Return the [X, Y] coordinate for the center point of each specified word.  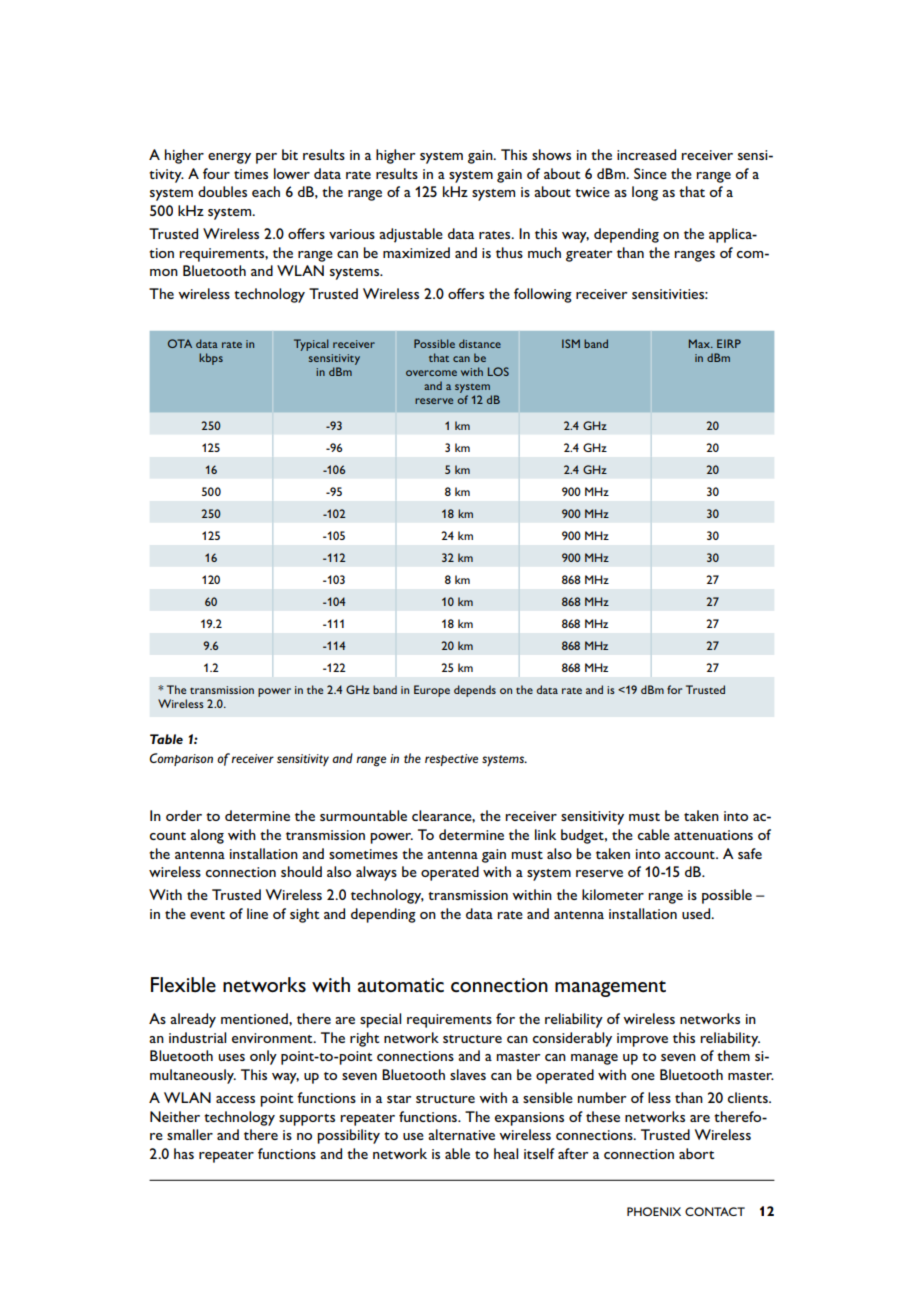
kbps [211, 359]
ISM [571, 343]
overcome [431, 373]
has [184, 1153]
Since [650, 173]
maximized [416, 252]
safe [750, 853]
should [301, 871]
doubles [222, 191]
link [545, 834]
